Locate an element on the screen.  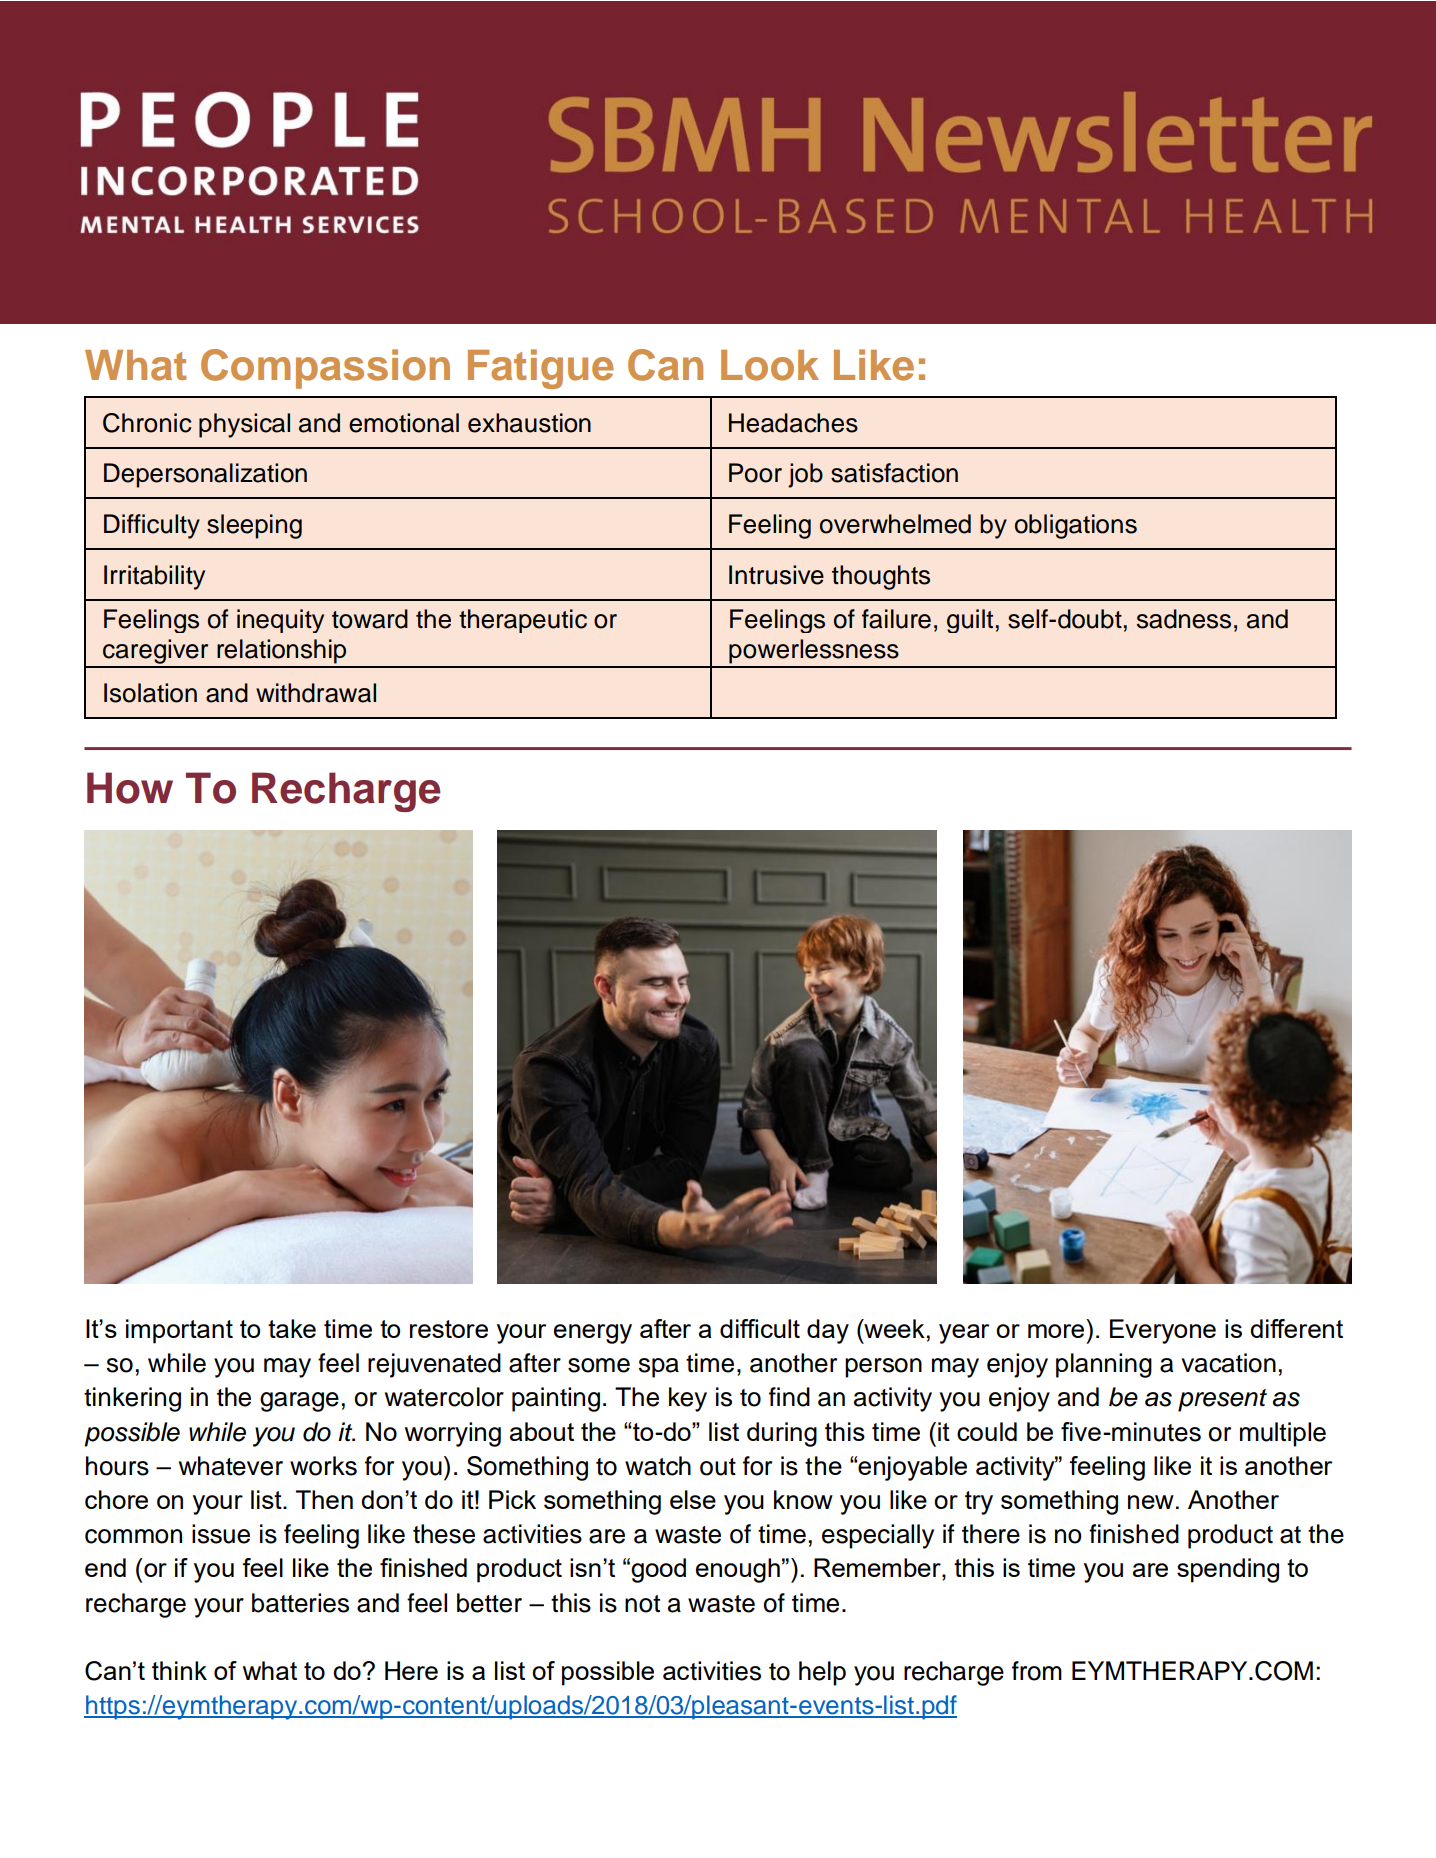
batteries is located at coordinates (300, 1603).
